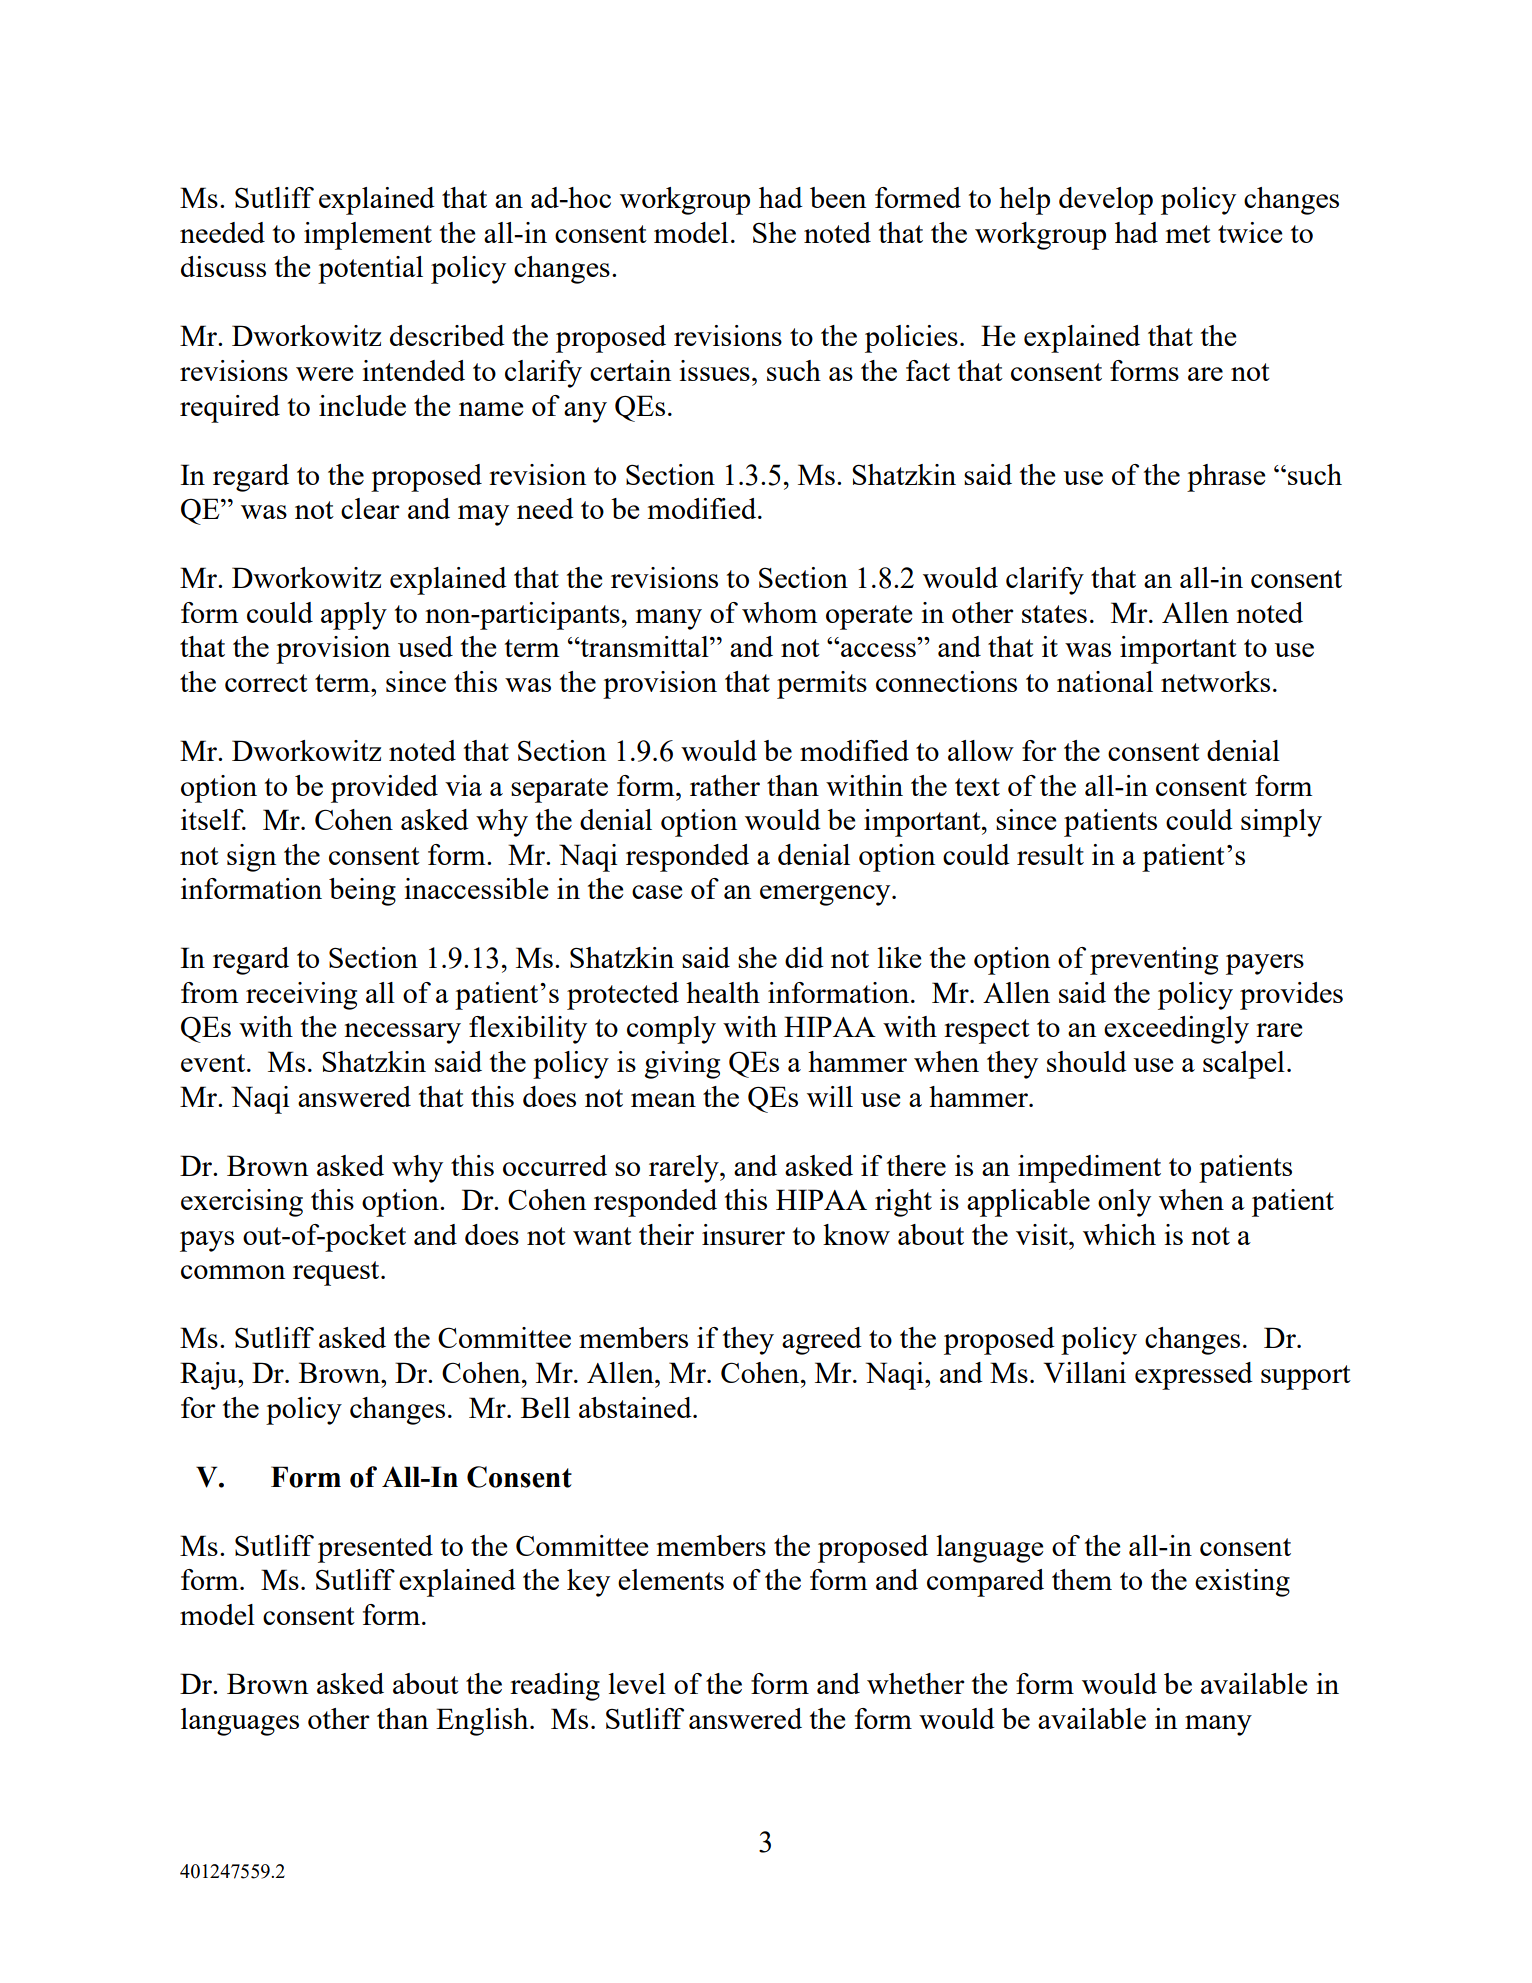 The image size is (1532, 1983). I want to click on receiving, so click(301, 996).
